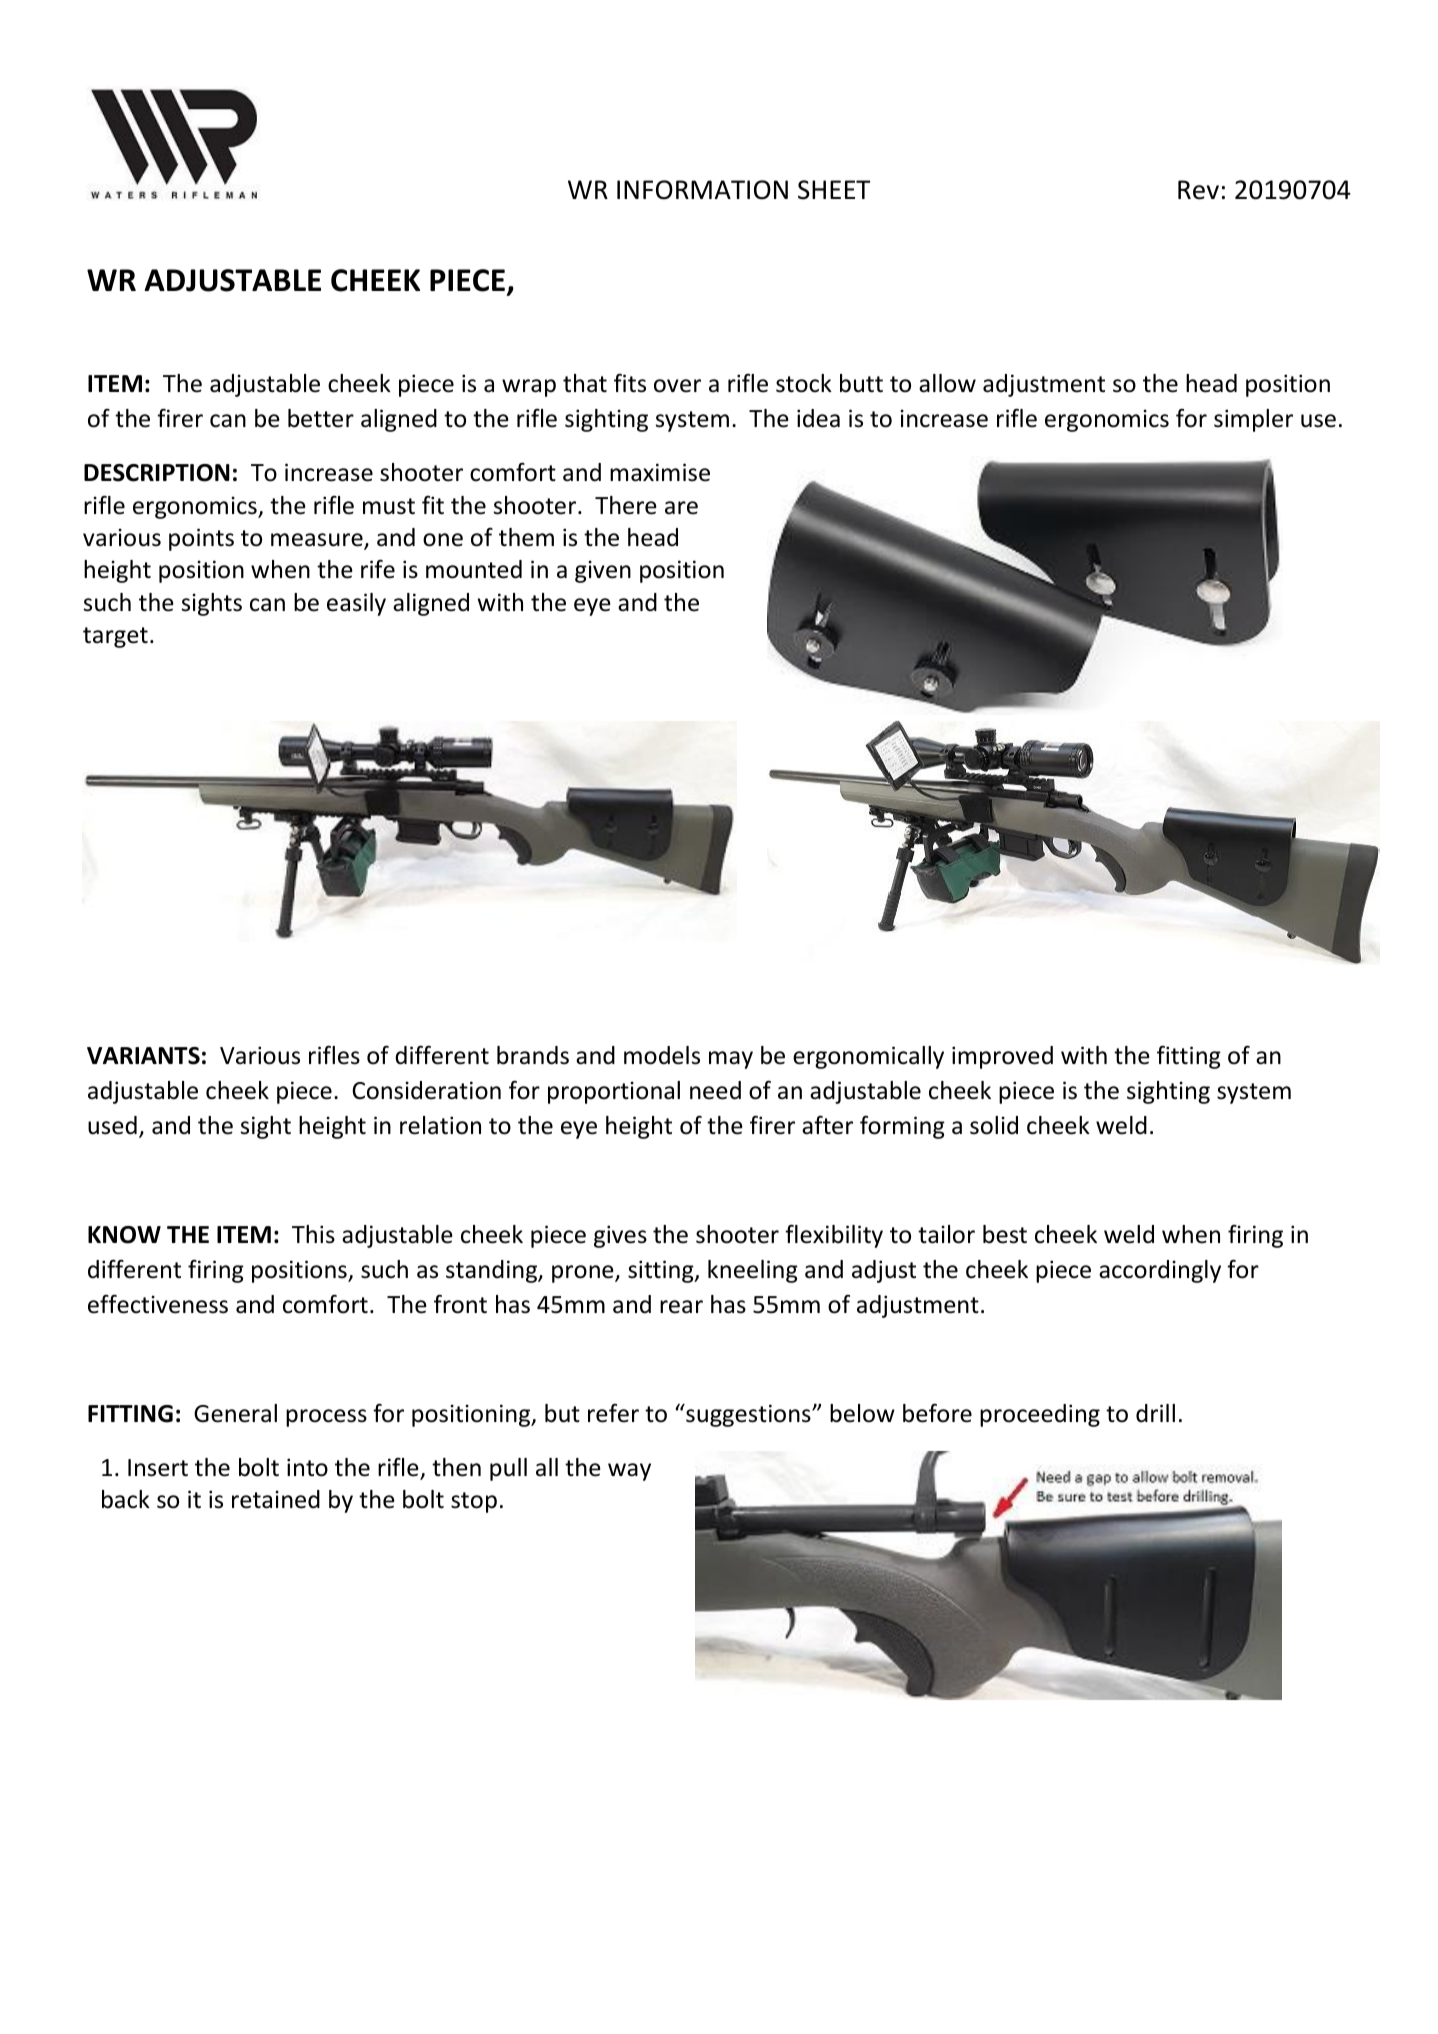 Image resolution: width=1438 pixels, height=2034 pixels. What do you see at coordinates (321, 418) in the page?
I see `better` at bounding box center [321, 418].
